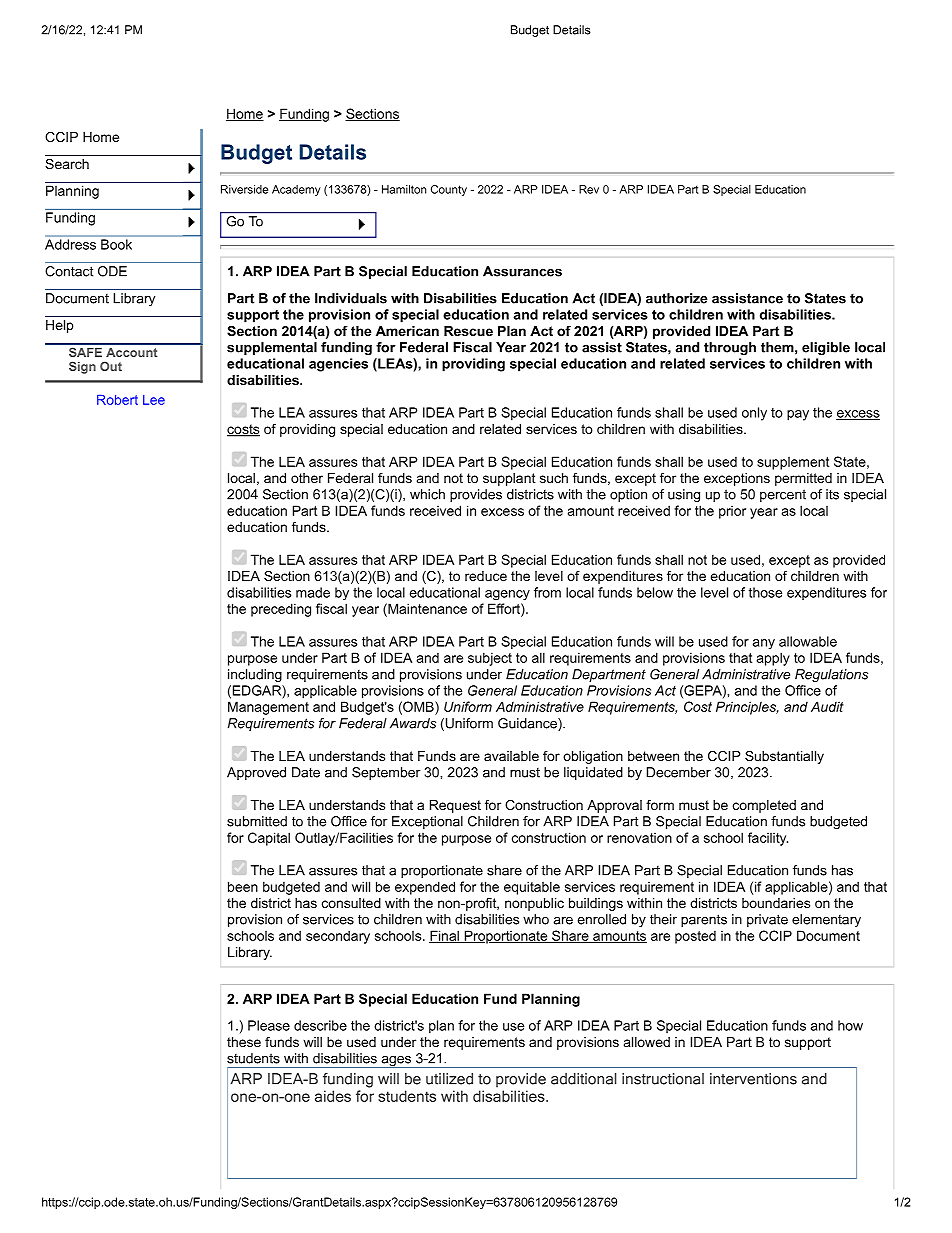 The image size is (952, 1233). What do you see at coordinates (244, 1042) in the image?
I see `these` at bounding box center [244, 1042].
